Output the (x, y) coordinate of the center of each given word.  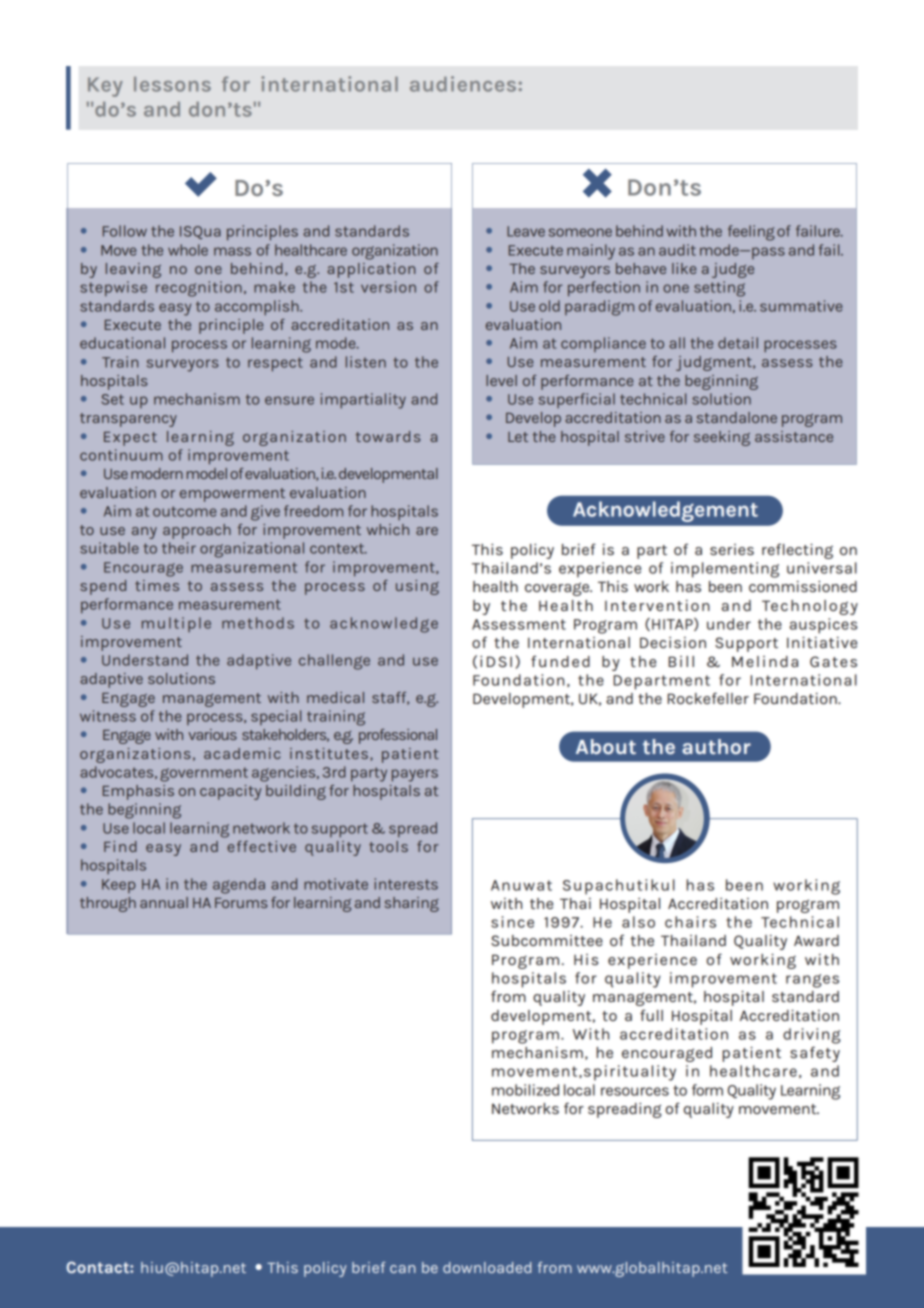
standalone (737, 417)
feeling (751, 233)
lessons (172, 84)
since (512, 922)
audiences (464, 84)
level (501, 380)
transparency (128, 420)
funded (560, 661)
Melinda (765, 661)
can (403, 1269)
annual (164, 902)
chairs (690, 922)
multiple (176, 624)
